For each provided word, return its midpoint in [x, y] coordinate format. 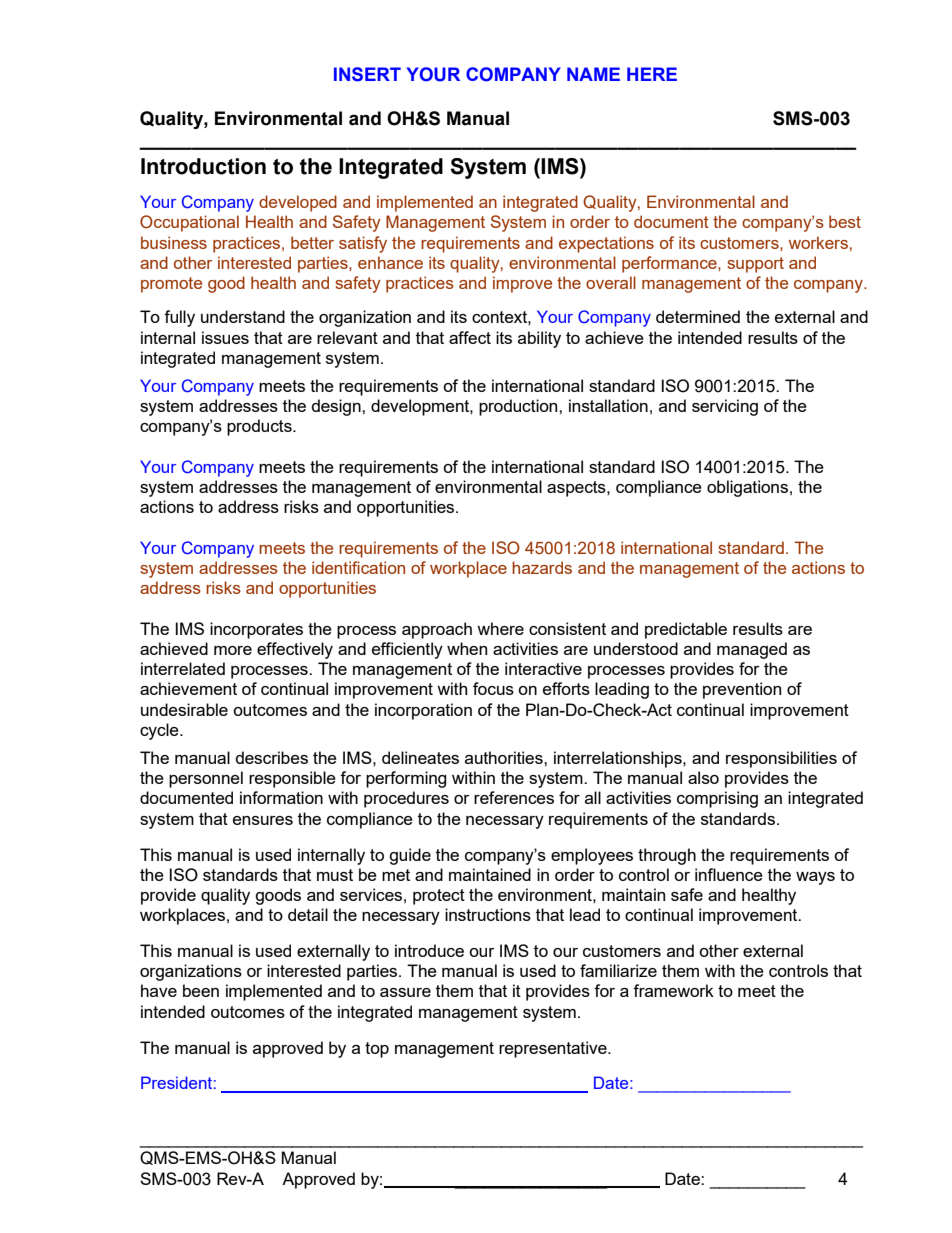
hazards [542, 567]
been [201, 990]
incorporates [256, 630]
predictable [686, 630]
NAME [593, 74]
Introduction [203, 166]
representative [554, 1049]
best [845, 221]
